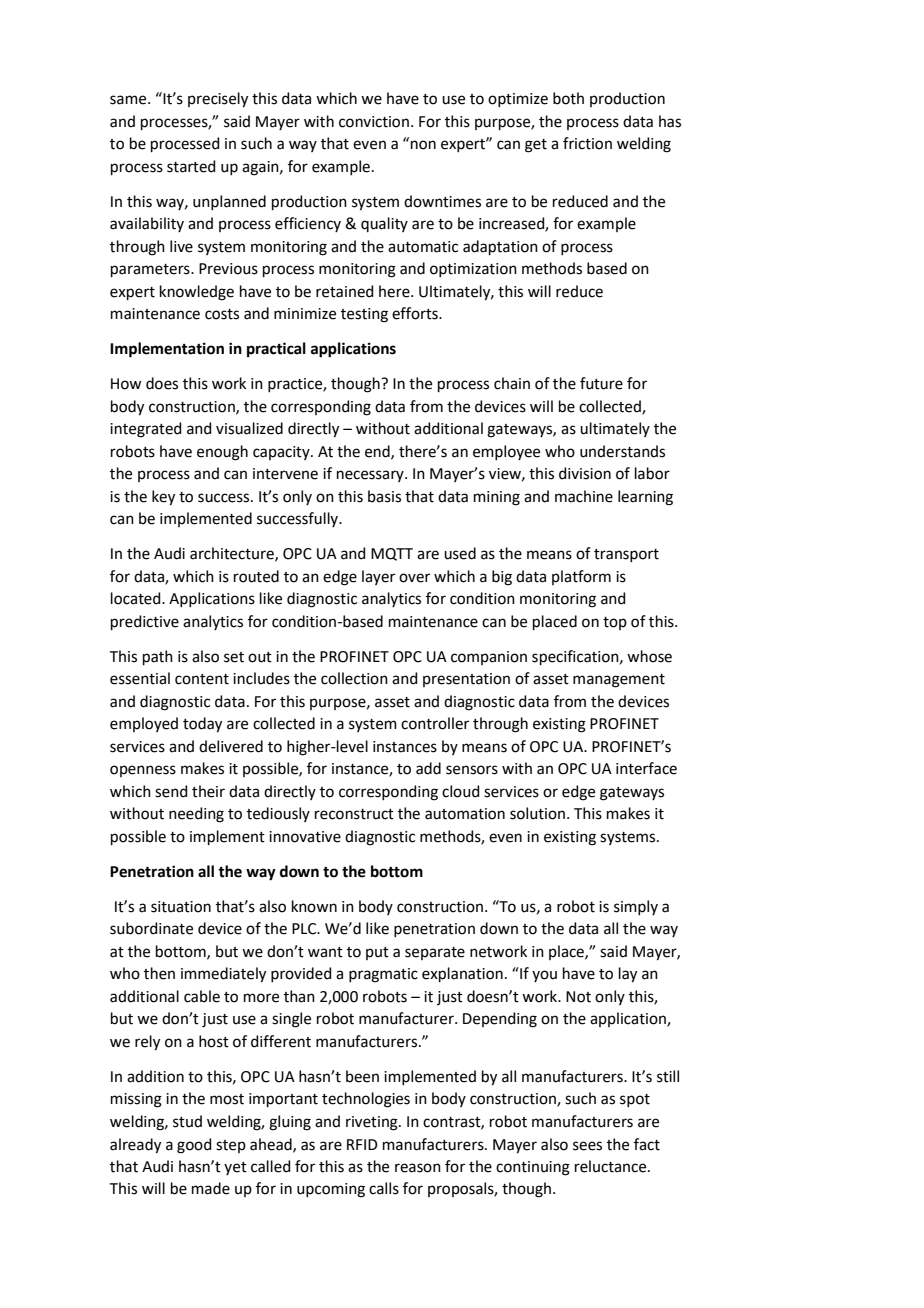 This image has height=1308, width=924. Describe the element at coordinates (181, 907) in the image. I see `situation` at that location.
